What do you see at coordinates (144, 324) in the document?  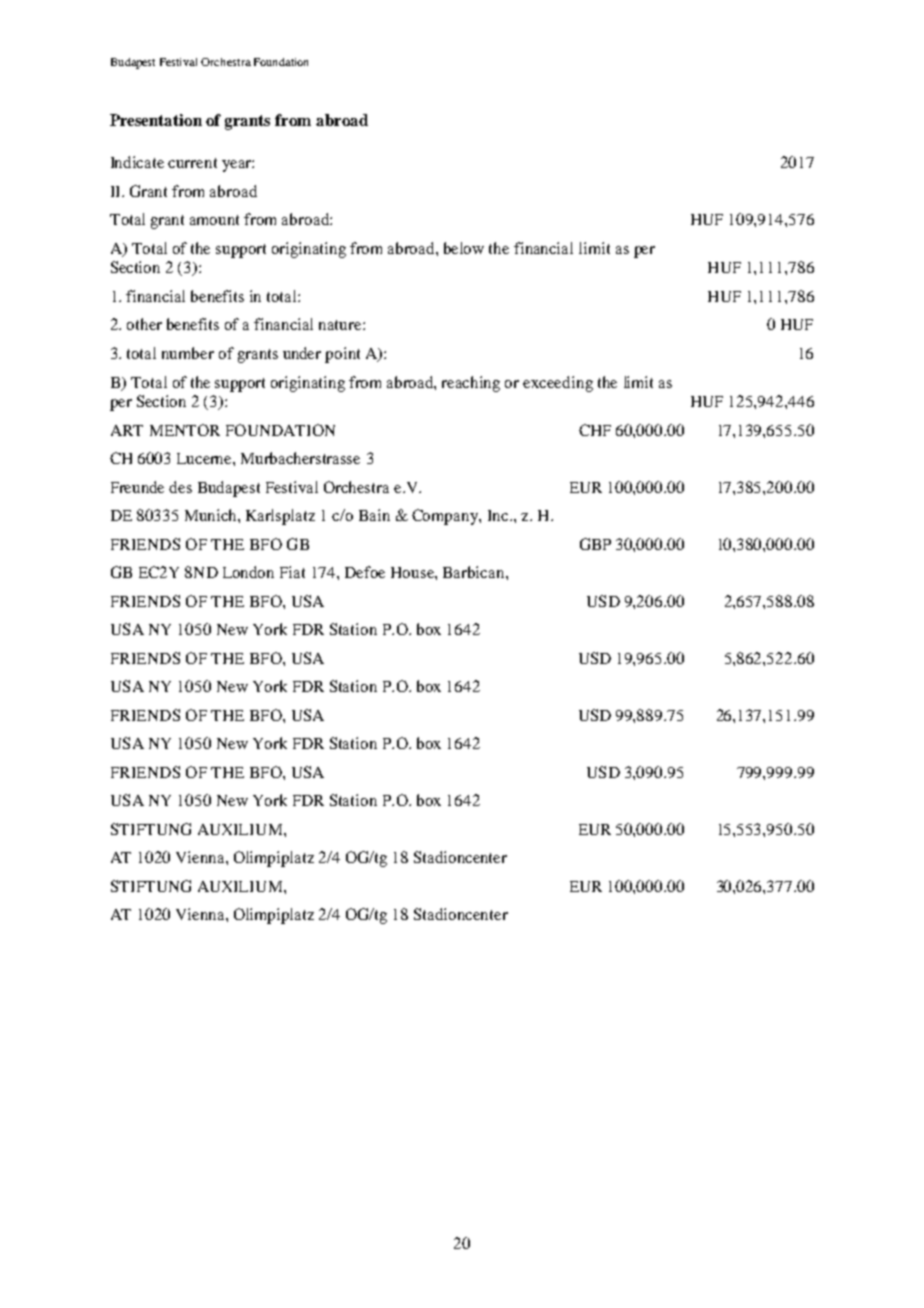 I see `other` at bounding box center [144, 324].
